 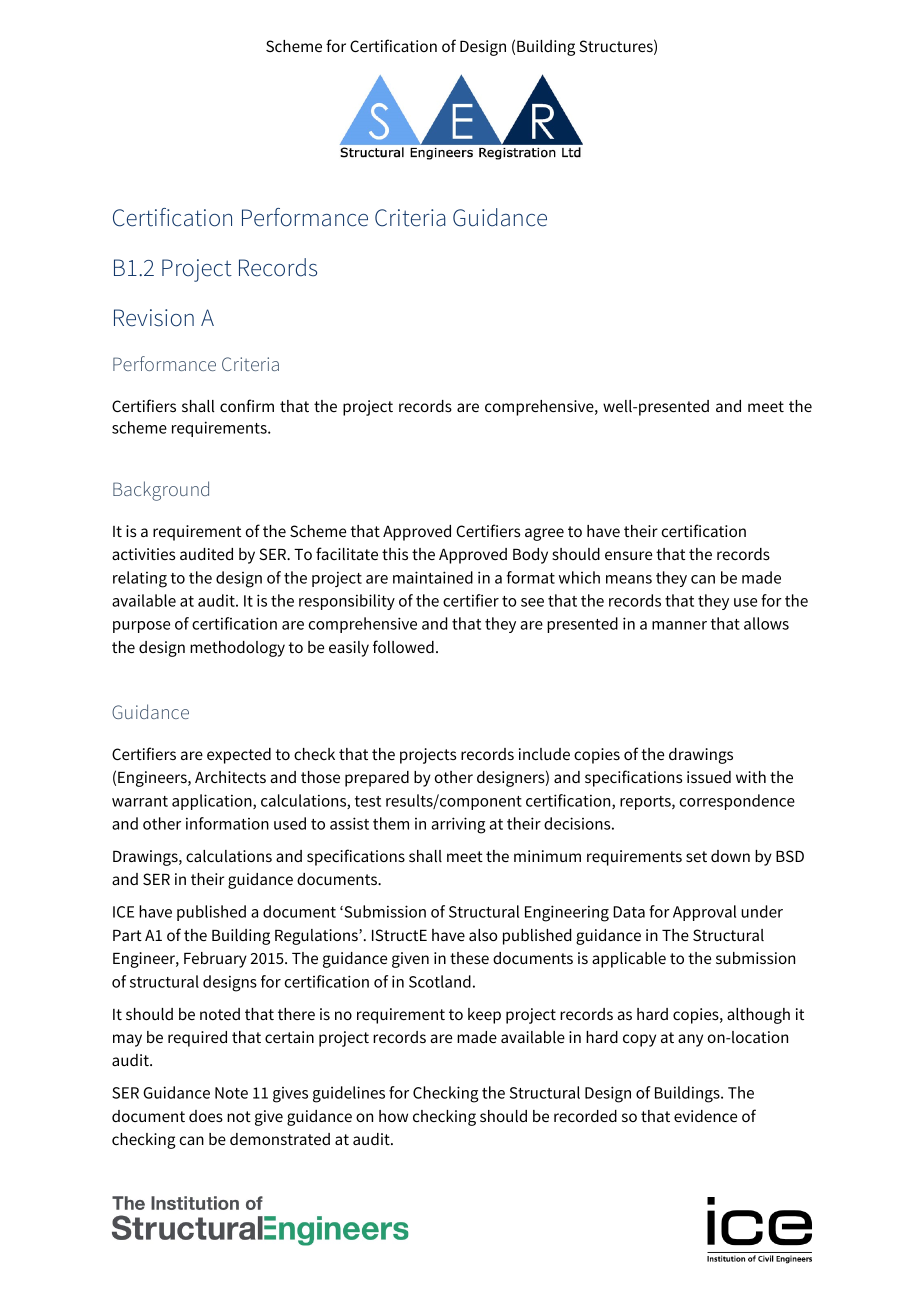 I want to click on how, so click(x=393, y=1116).
